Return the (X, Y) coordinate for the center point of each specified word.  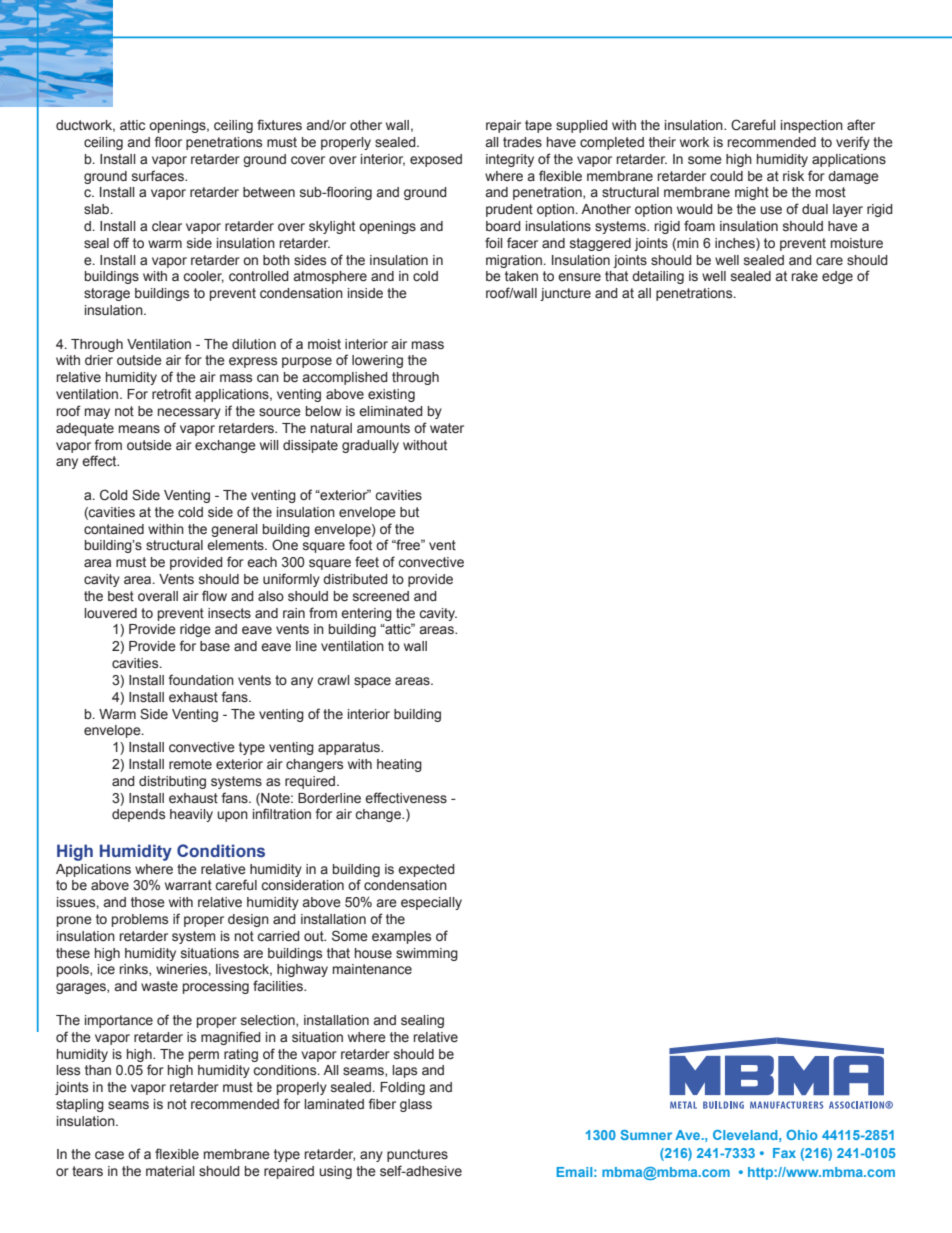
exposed (436, 160)
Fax (784, 1153)
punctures (417, 1155)
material (170, 1171)
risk (793, 176)
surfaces (159, 176)
